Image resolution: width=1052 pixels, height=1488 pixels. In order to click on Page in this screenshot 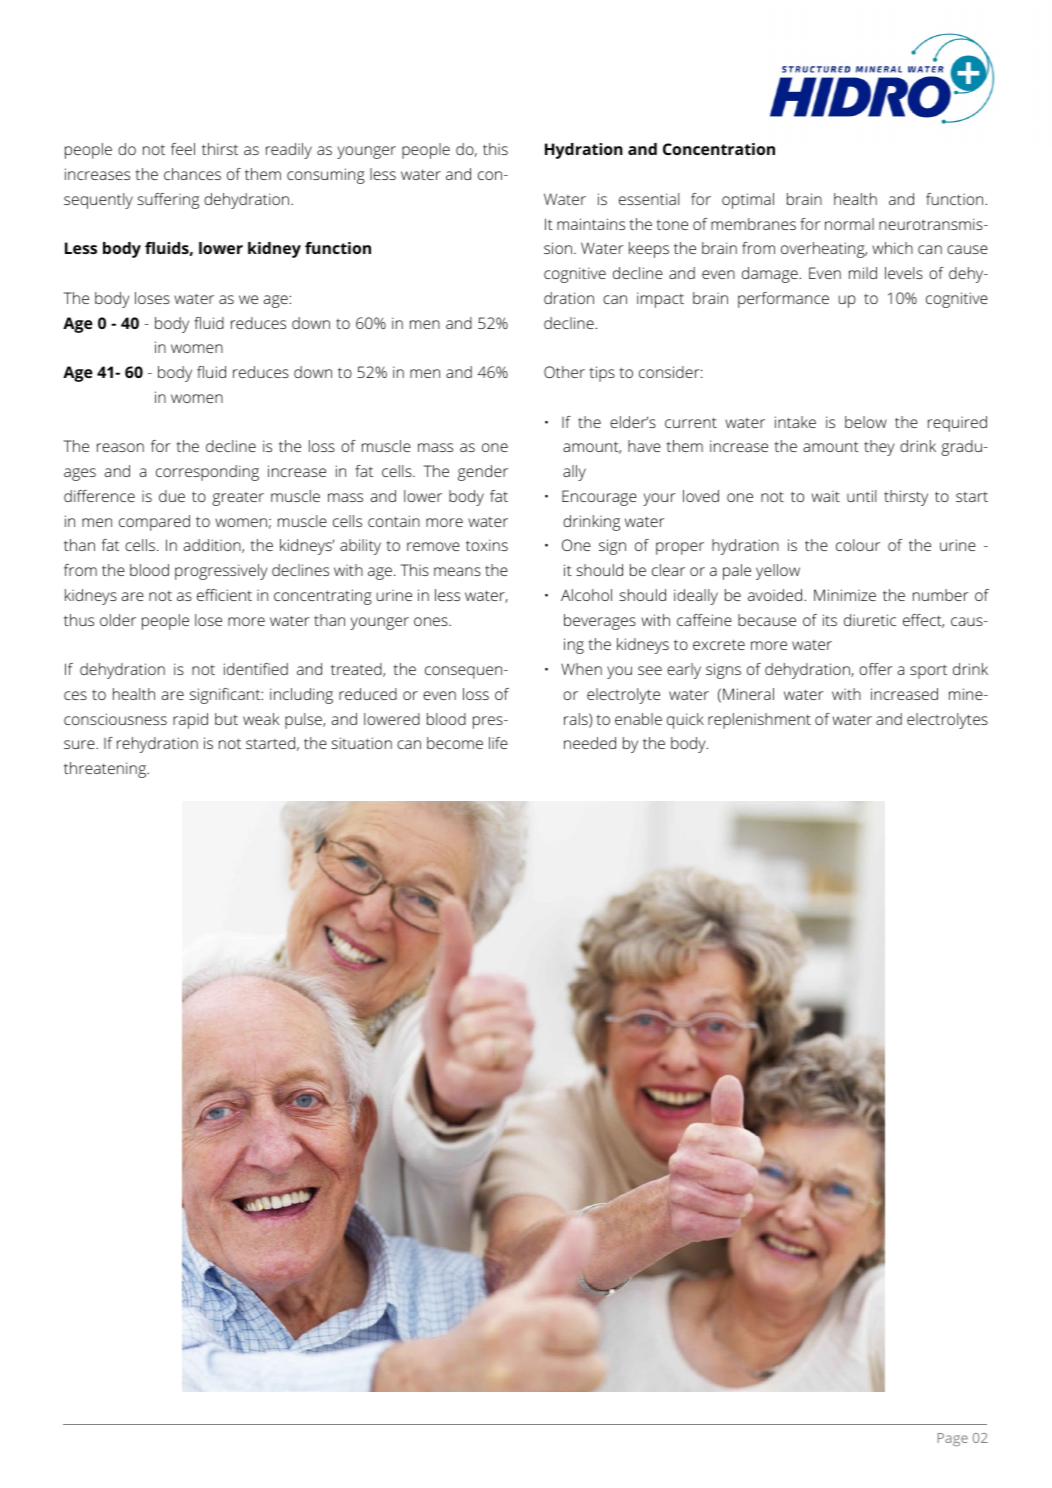, I will do `click(953, 1439)`.
